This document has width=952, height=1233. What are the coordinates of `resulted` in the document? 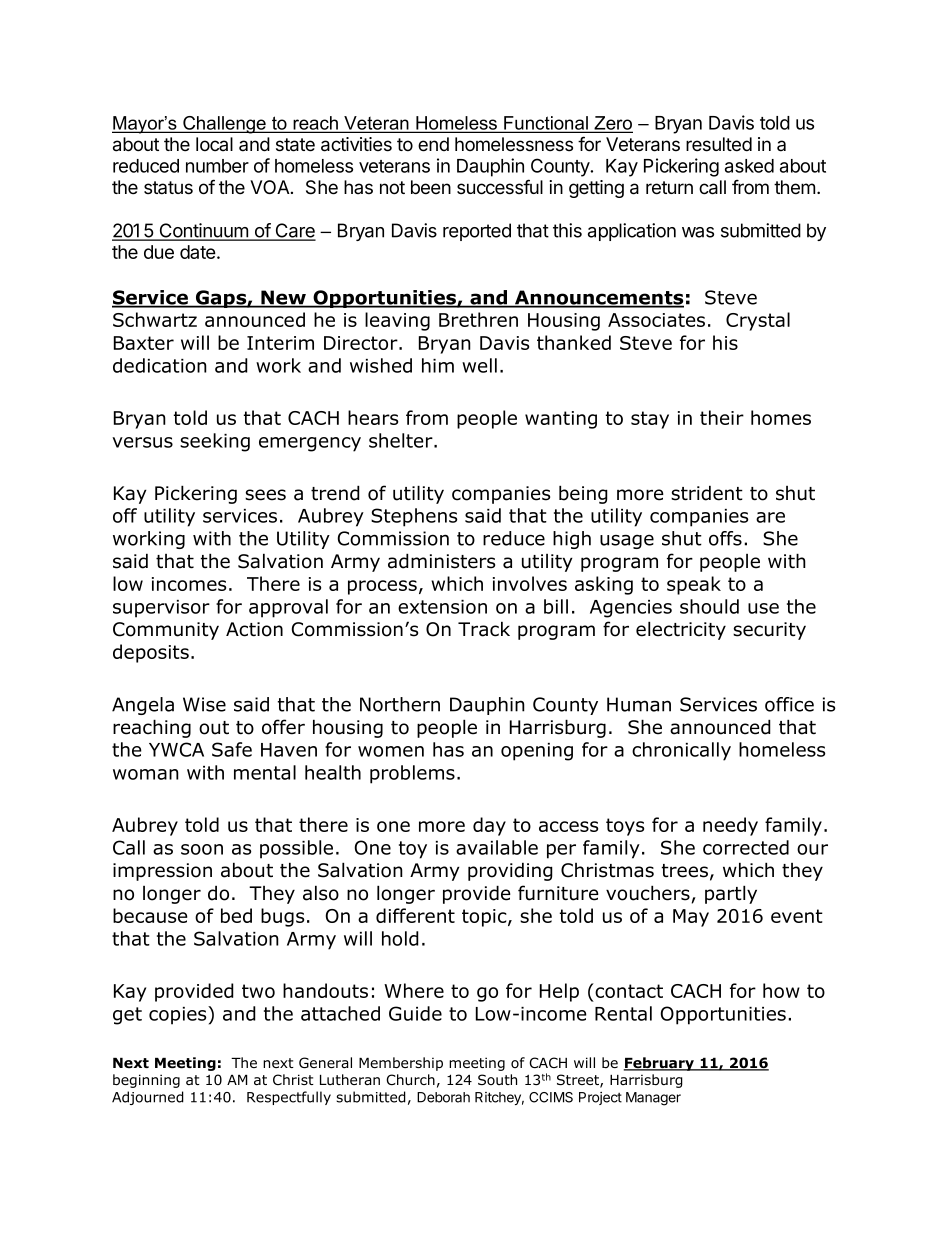 It's located at (719, 144).
